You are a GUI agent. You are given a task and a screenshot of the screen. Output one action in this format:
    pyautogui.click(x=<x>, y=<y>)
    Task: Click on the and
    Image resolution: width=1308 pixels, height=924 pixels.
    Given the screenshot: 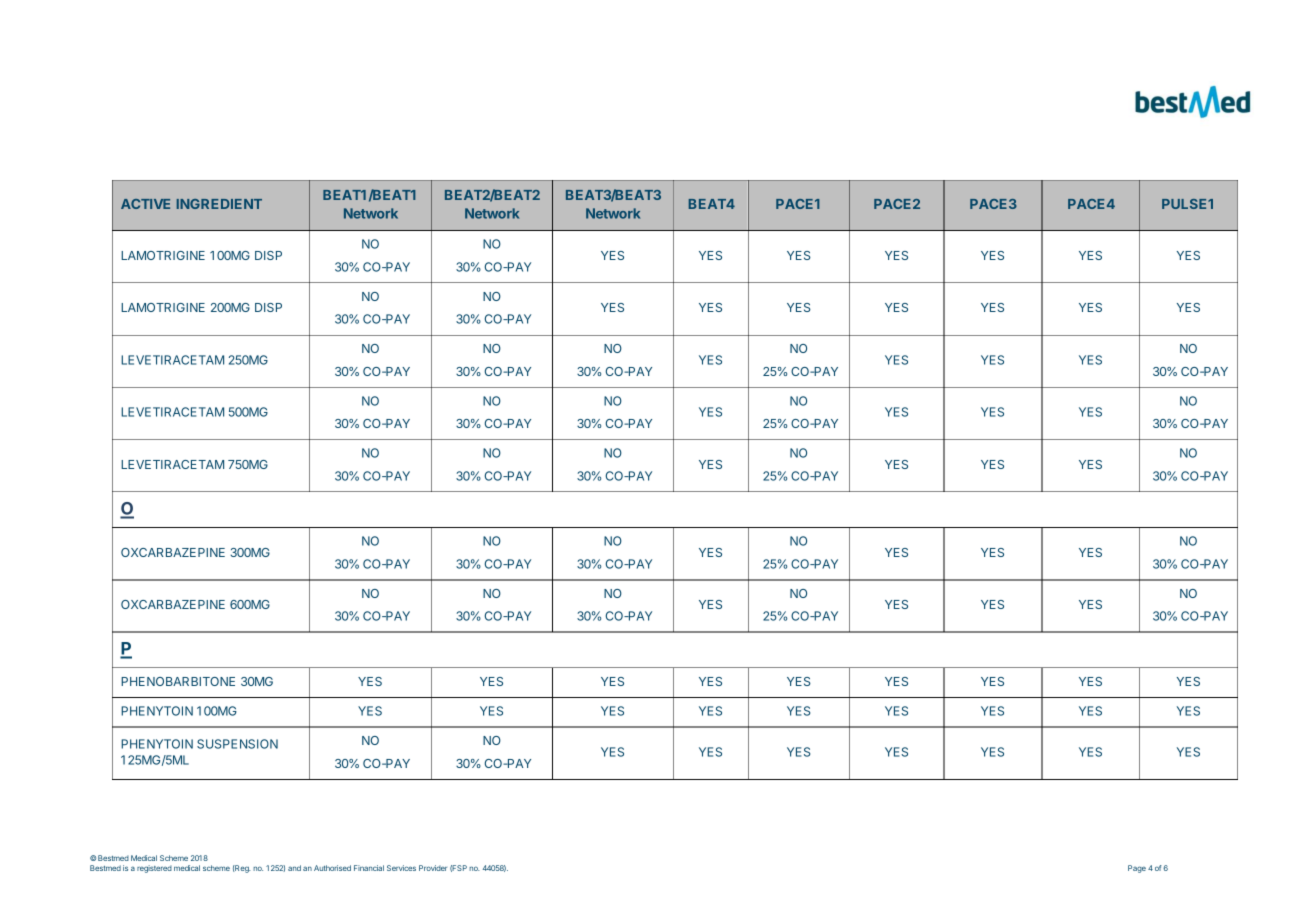 What is the action you would take?
    pyautogui.click(x=294, y=868)
